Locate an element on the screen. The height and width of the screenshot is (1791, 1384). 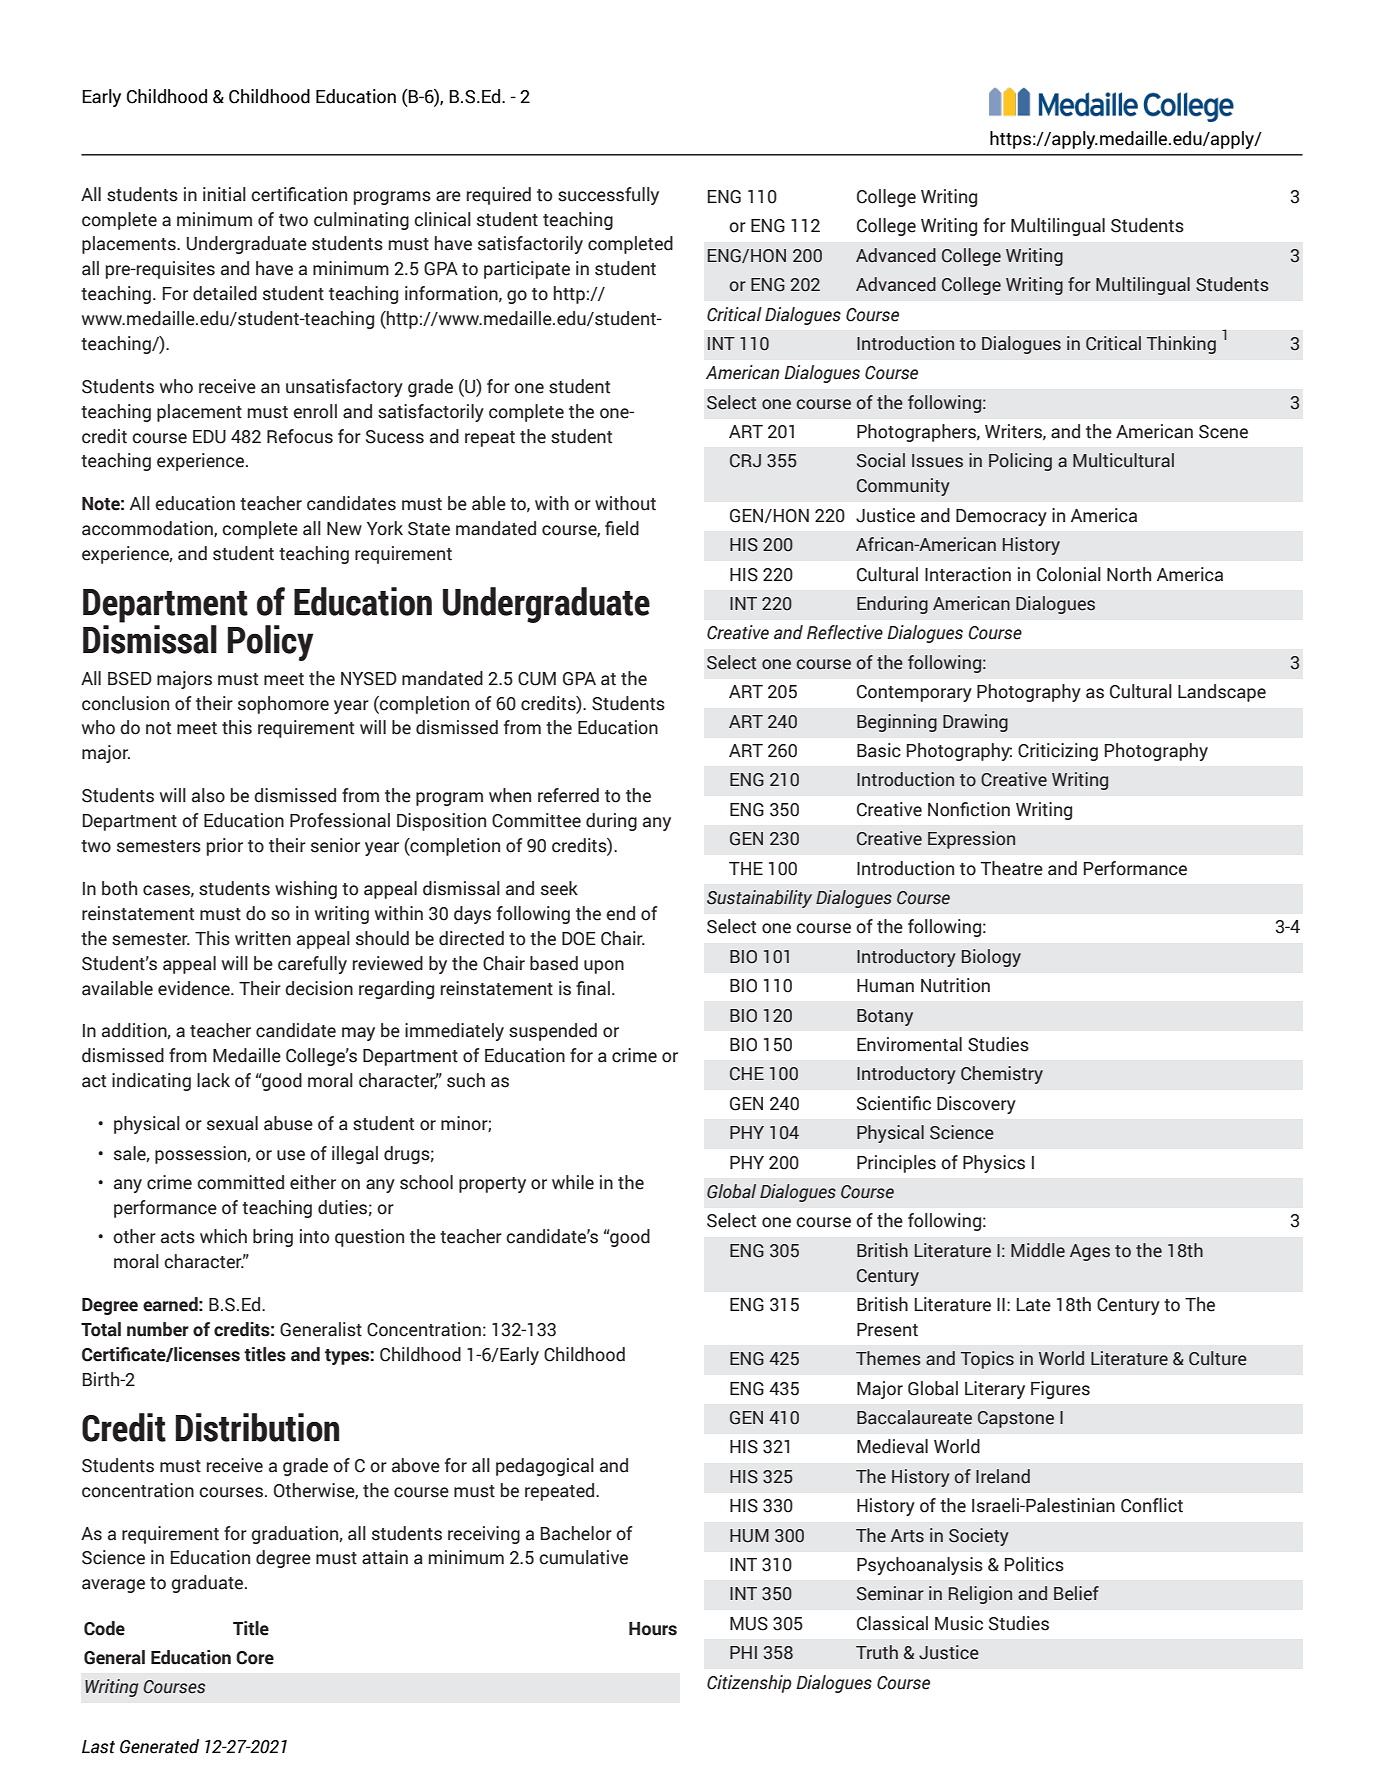
Core is located at coordinates (255, 1658).
